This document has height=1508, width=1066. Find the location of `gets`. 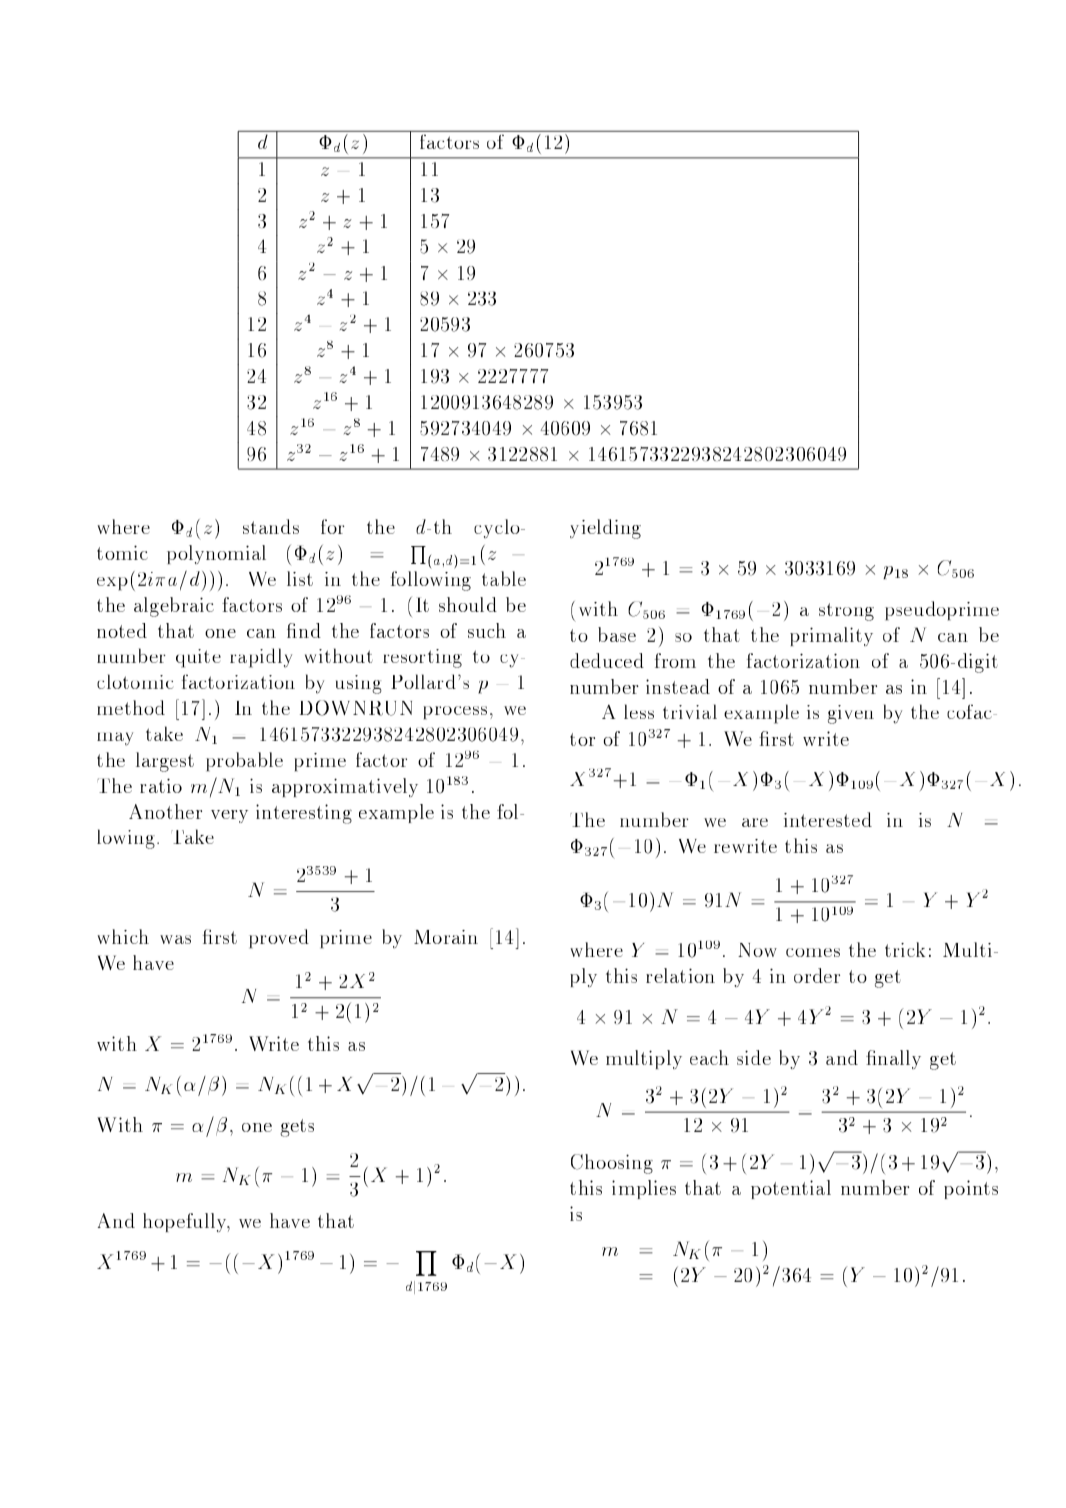

gets is located at coordinates (297, 1128).
